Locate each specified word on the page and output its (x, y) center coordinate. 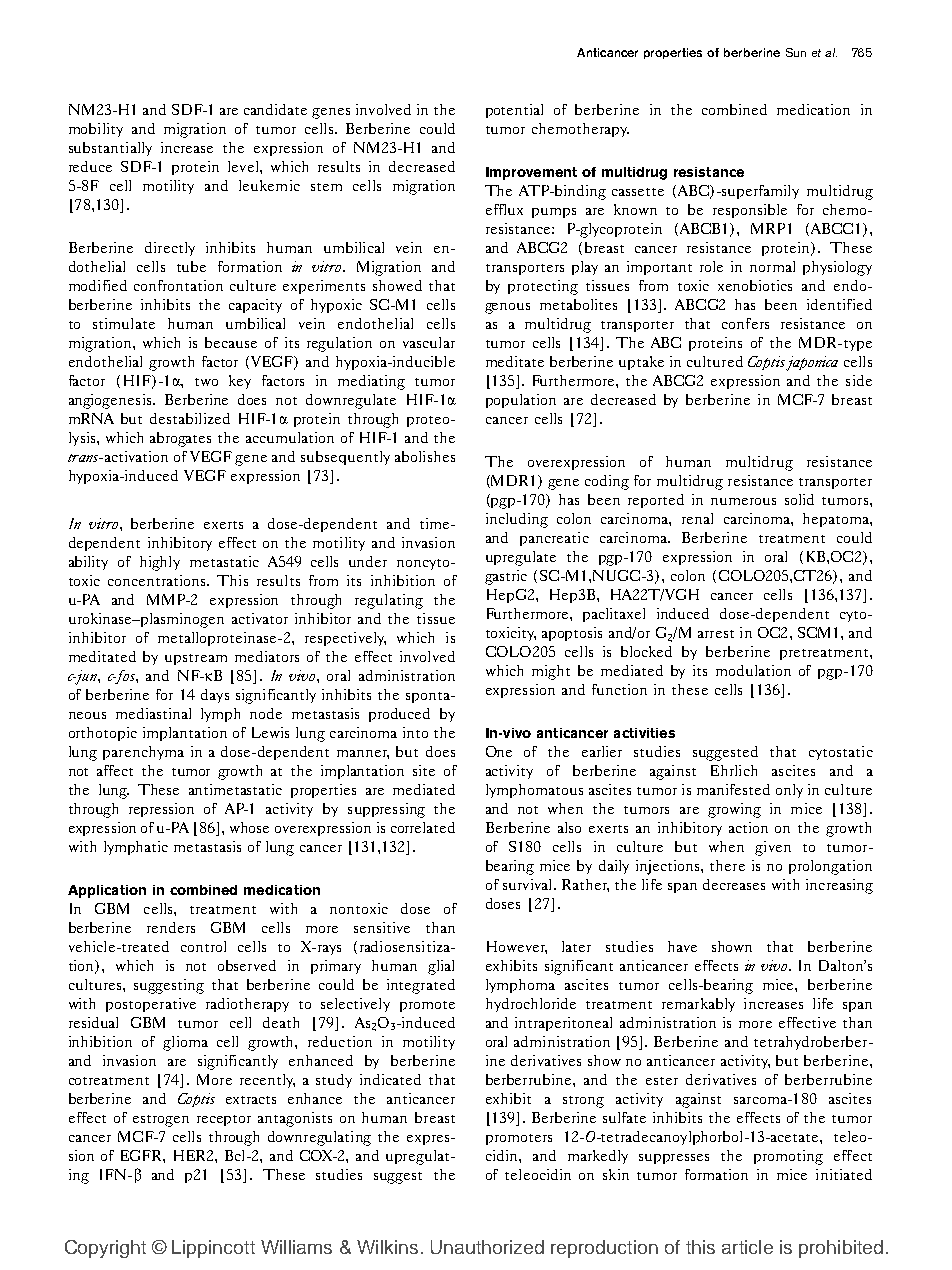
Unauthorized (487, 1247)
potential (514, 111)
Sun (796, 52)
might (551, 672)
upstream (196, 659)
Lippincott (213, 1249)
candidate (275, 109)
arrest (716, 634)
